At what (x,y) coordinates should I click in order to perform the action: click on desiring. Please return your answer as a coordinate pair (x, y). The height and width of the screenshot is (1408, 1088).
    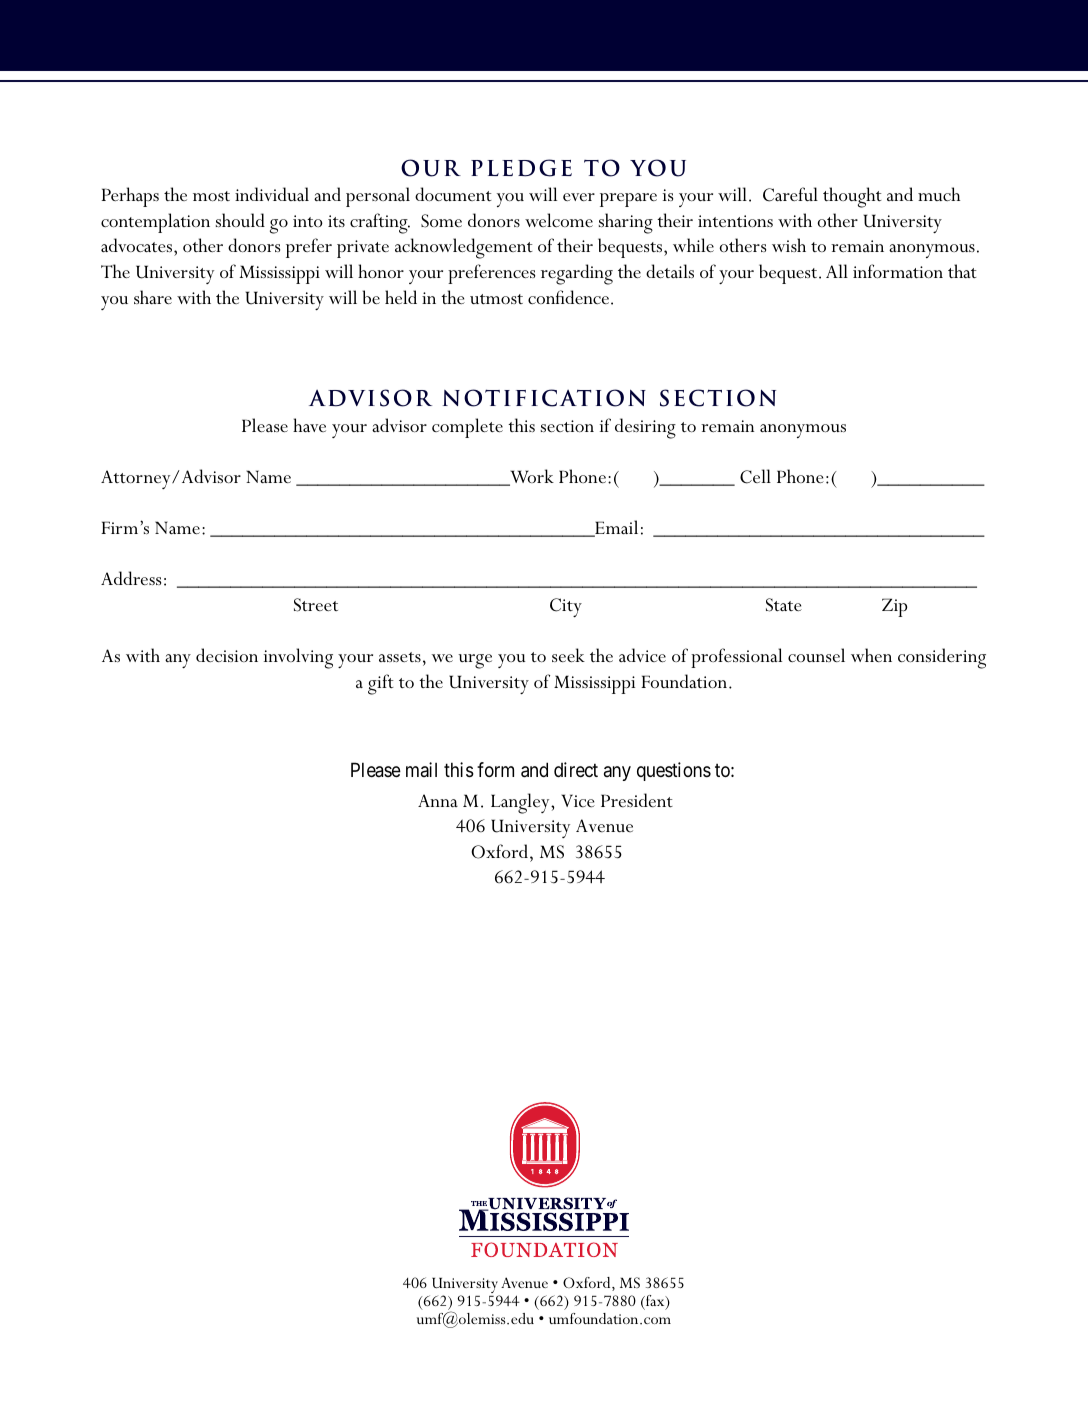
    Looking at the image, I should click on (645, 428).
